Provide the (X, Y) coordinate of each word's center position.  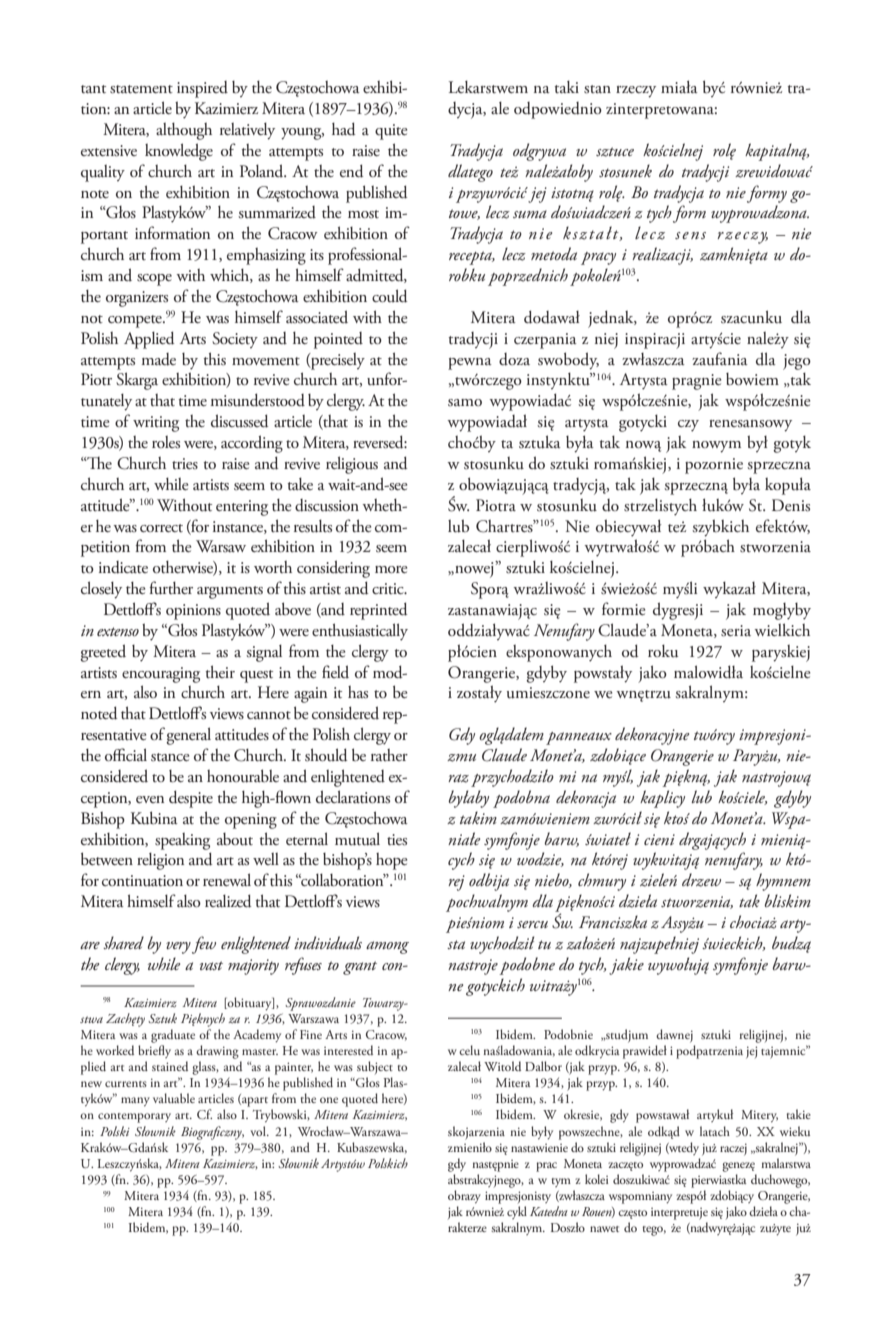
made (159, 359)
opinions (193, 612)
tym (561, 1182)
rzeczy (636, 92)
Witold (502, 1066)
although (184, 131)
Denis (791, 505)
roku (663, 651)
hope (392, 861)
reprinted (379, 611)
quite (391, 132)
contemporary (134, 1118)
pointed (338, 340)
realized (228, 901)
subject (375, 1067)
